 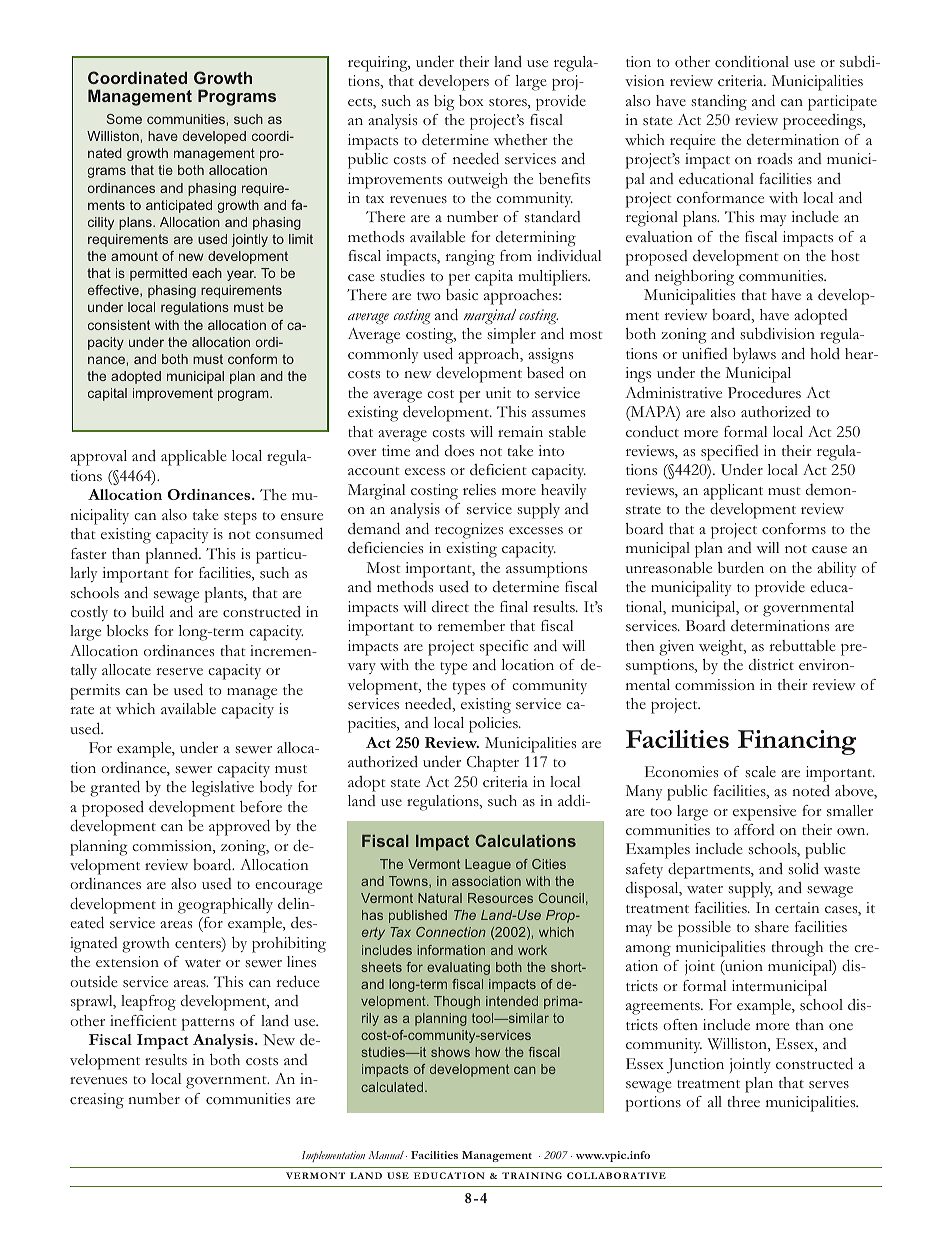 What do you see at coordinates (744, 1101) in the screenshot?
I see `three` at bounding box center [744, 1101].
